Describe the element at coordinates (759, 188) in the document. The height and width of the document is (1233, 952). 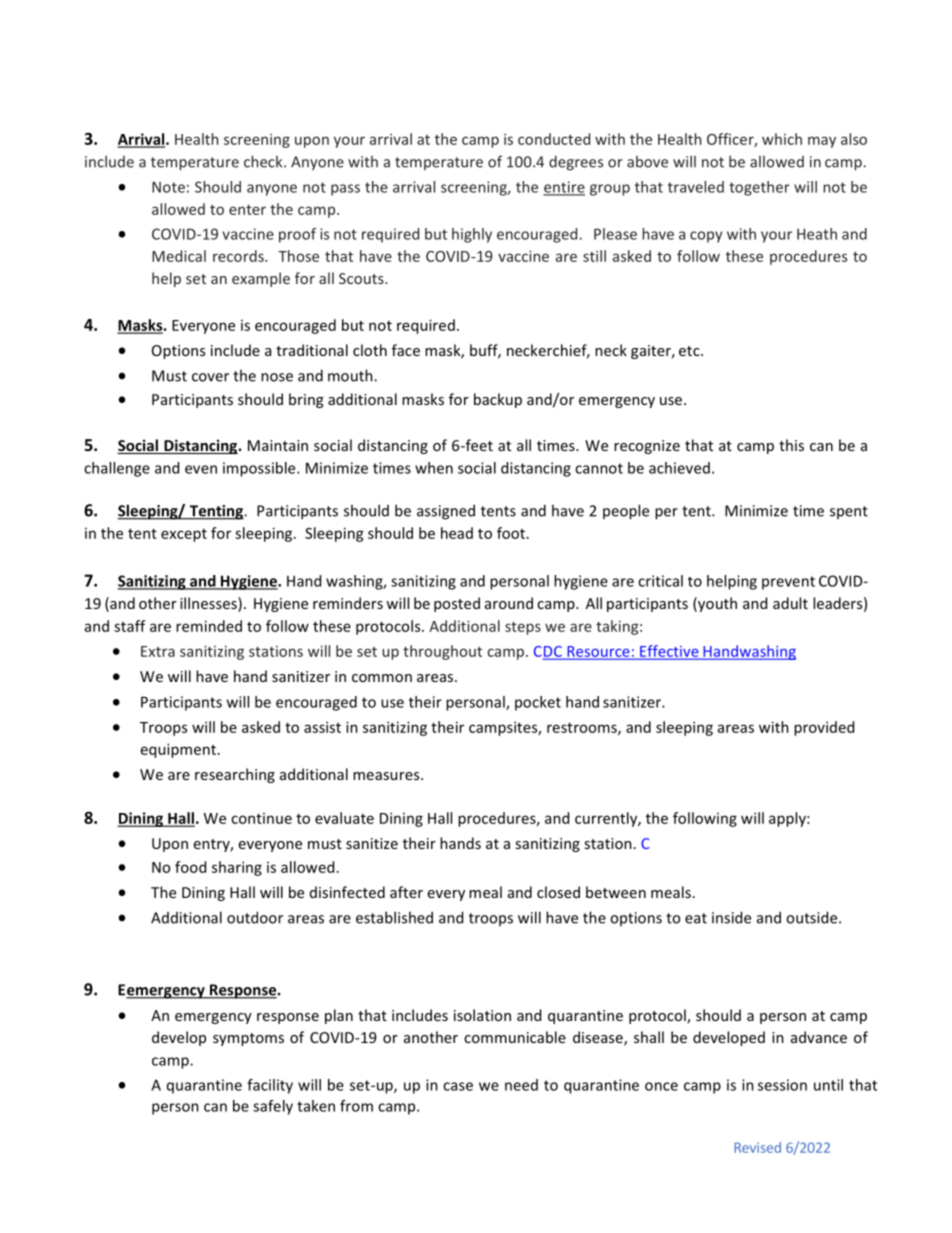
I see `together` at that location.
